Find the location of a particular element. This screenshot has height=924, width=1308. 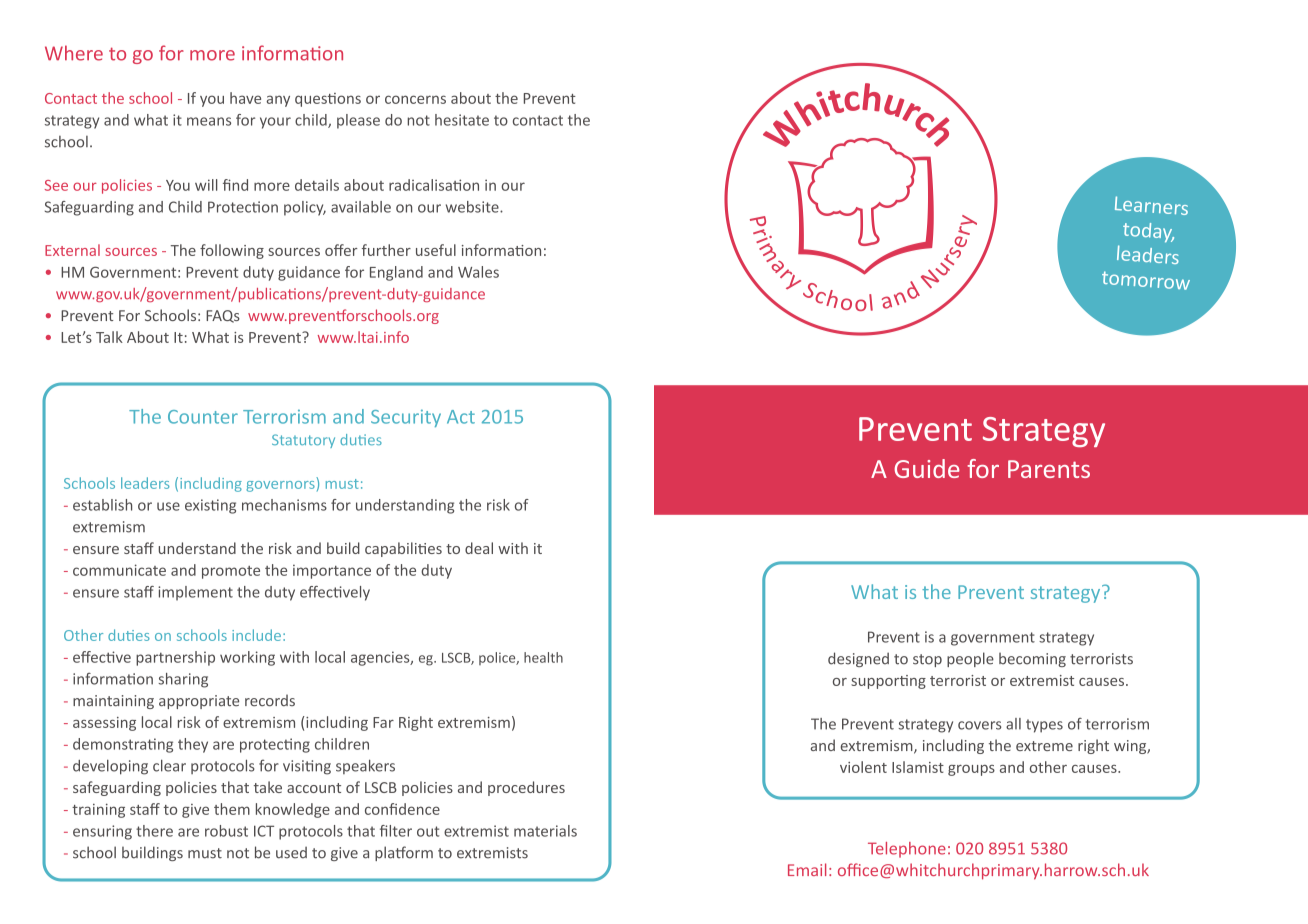

materials is located at coordinates (545, 831).
